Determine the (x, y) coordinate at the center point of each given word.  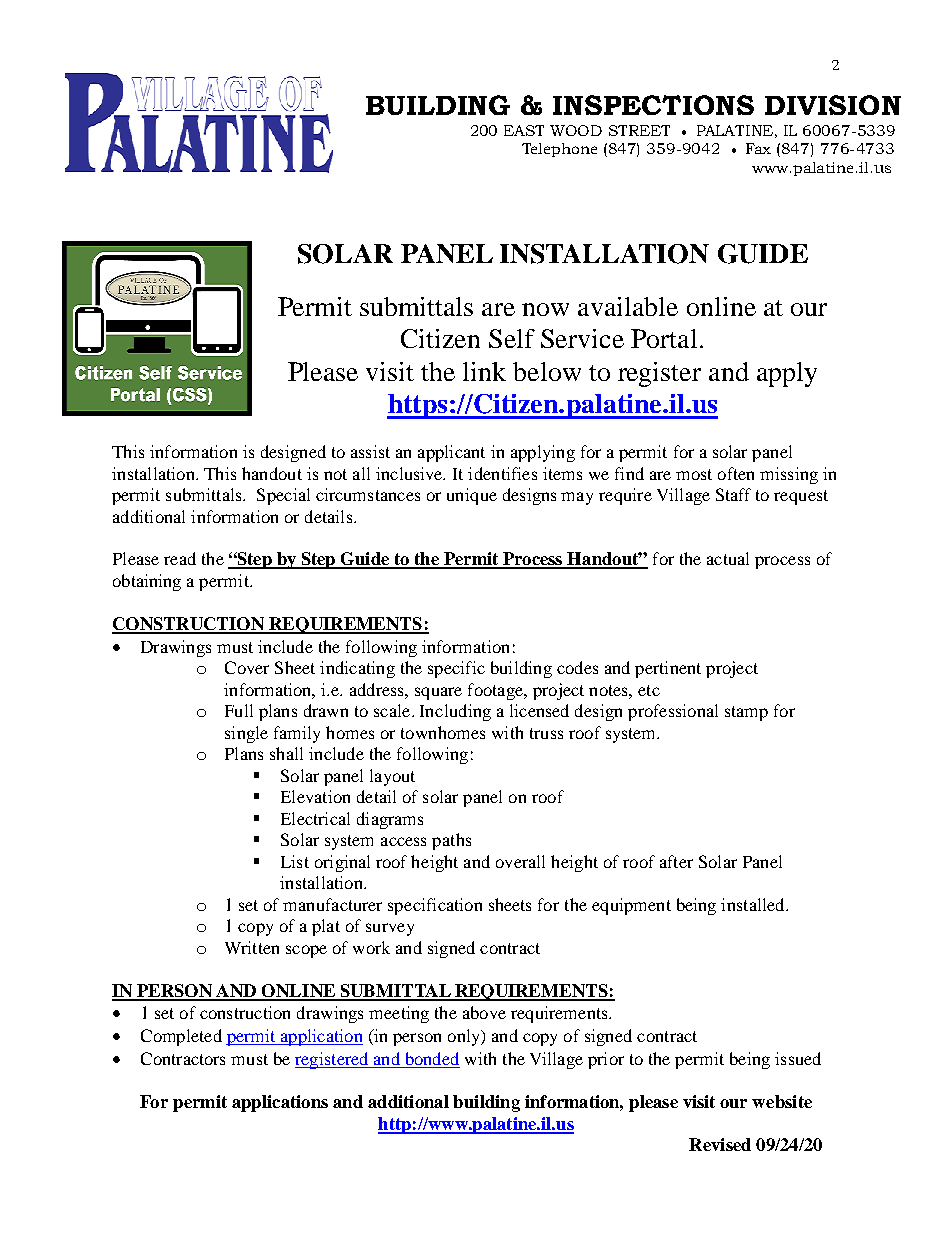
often (736, 473)
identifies (502, 473)
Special (283, 496)
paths (451, 841)
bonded (431, 1060)
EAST (524, 130)
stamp (746, 713)
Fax (758, 148)
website (782, 1101)
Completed (181, 1037)
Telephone (559, 150)
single (246, 734)
